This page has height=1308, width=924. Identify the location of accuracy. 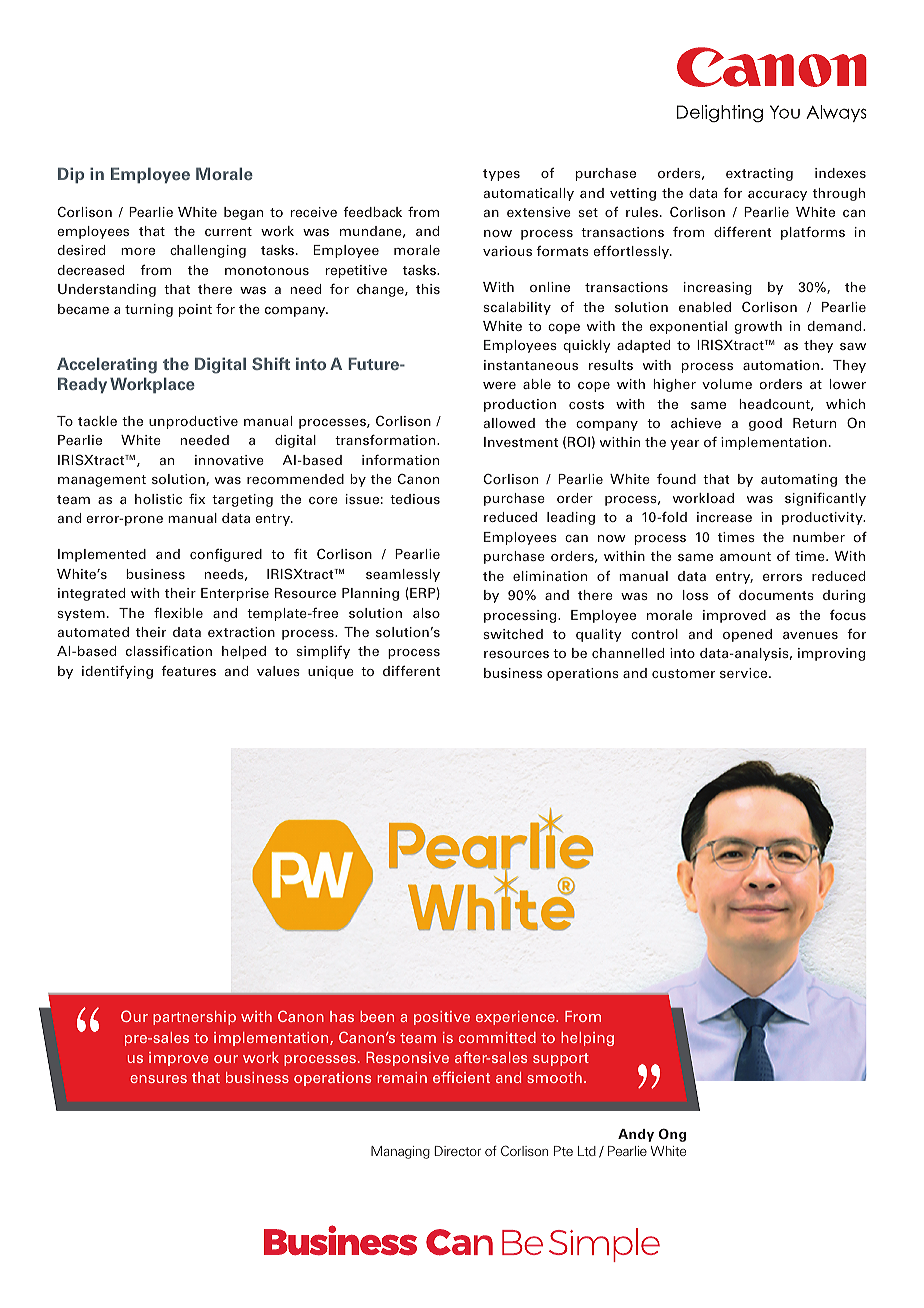
(777, 196).
